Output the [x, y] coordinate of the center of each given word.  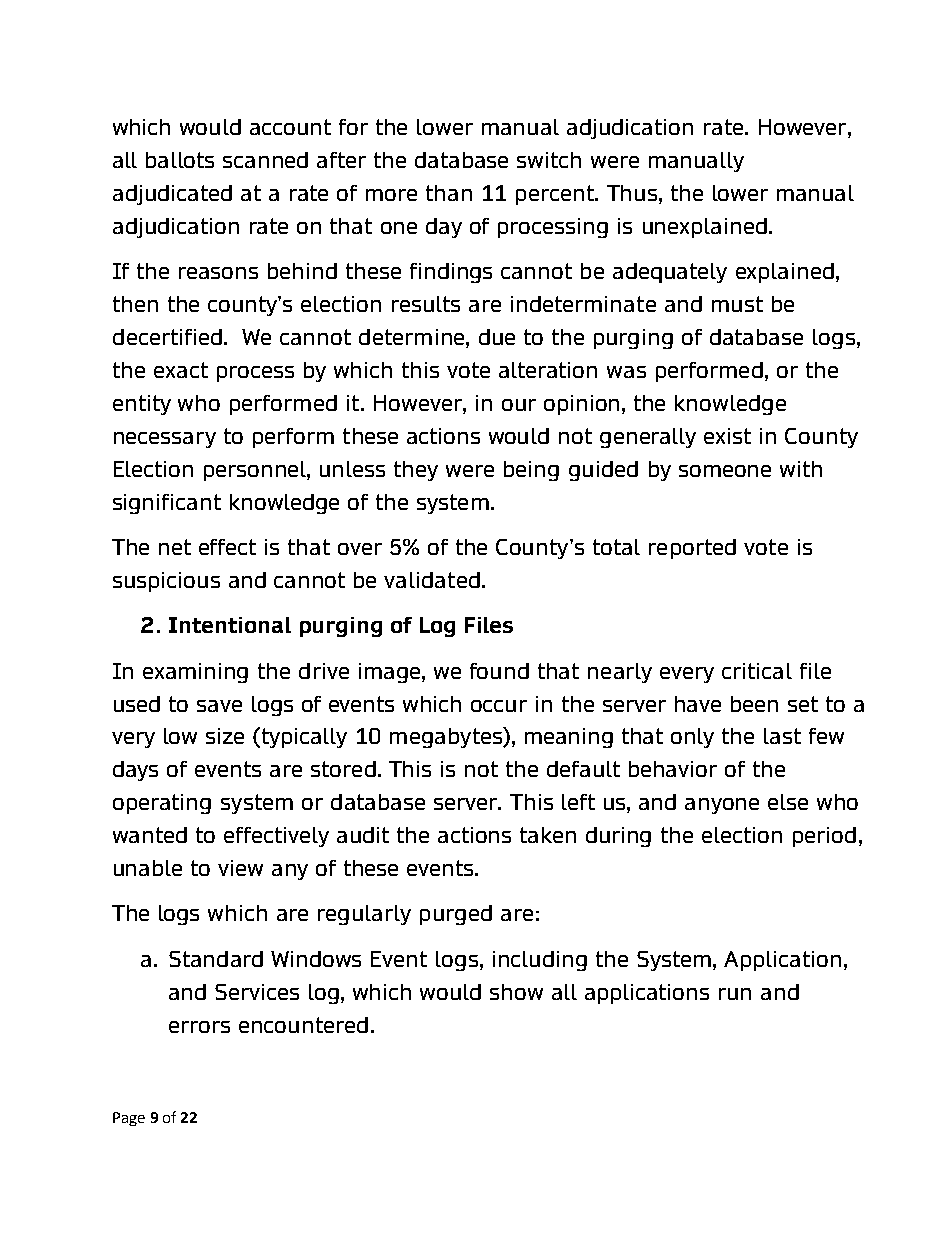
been [754, 704]
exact [181, 370]
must [737, 304]
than [449, 193]
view [240, 868]
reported [692, 549]
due [497, 337]
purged [456, 915]
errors [199, 1027]
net [175, 547]
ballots [180, 160]
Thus [632, 193]
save [219, 706]
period [824, 837]
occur [499, 706]
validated [432, 580]
